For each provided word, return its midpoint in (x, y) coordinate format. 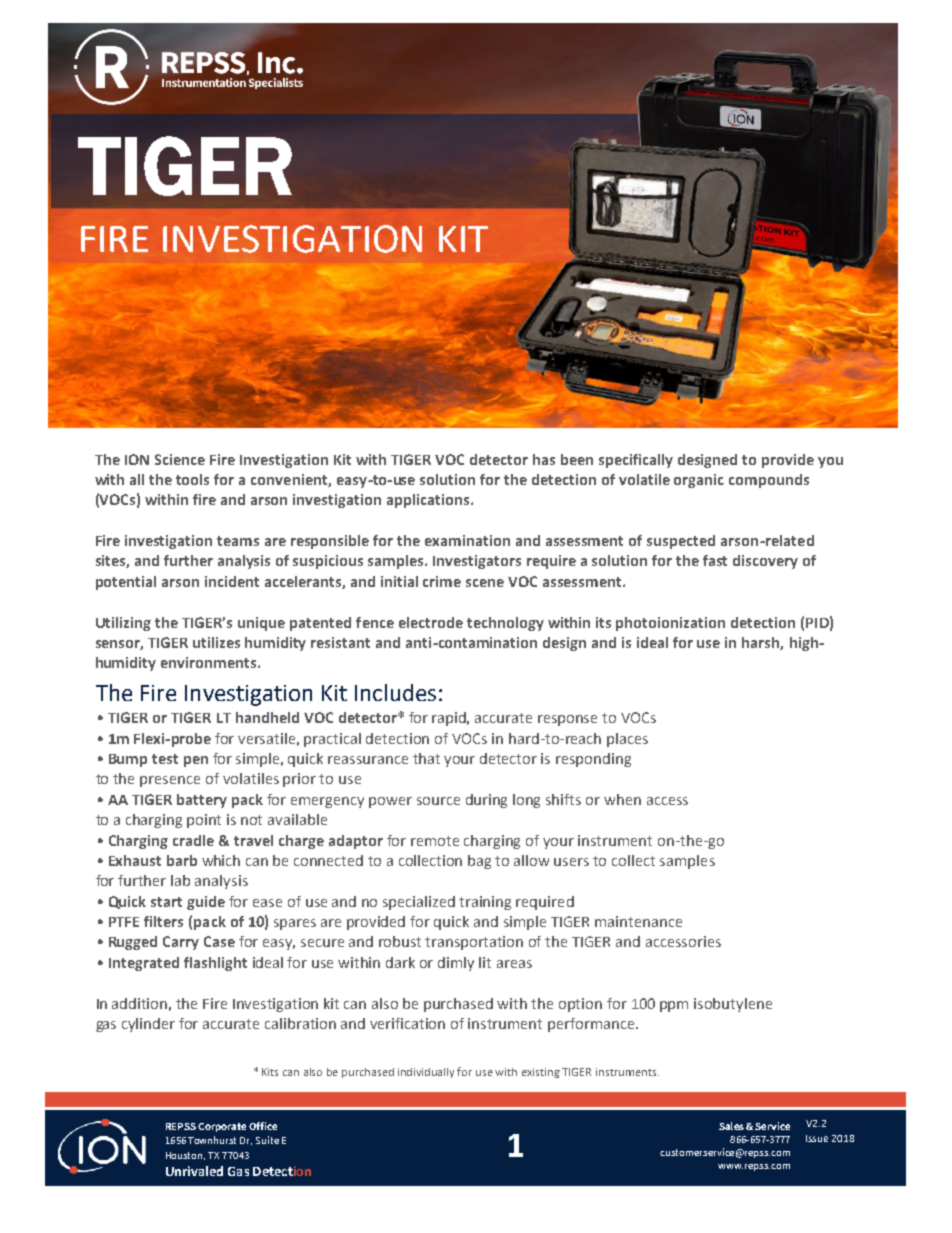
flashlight (215, 964)
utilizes (216, 642)
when (622, 799)
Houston (185, 1156)
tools (192, 479)
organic (699, 481)
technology (505, 624)
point (204, 821)
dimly (456, 964)
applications (429, 501)
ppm (674, 1006)
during (486, 801)
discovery (765, 562)
